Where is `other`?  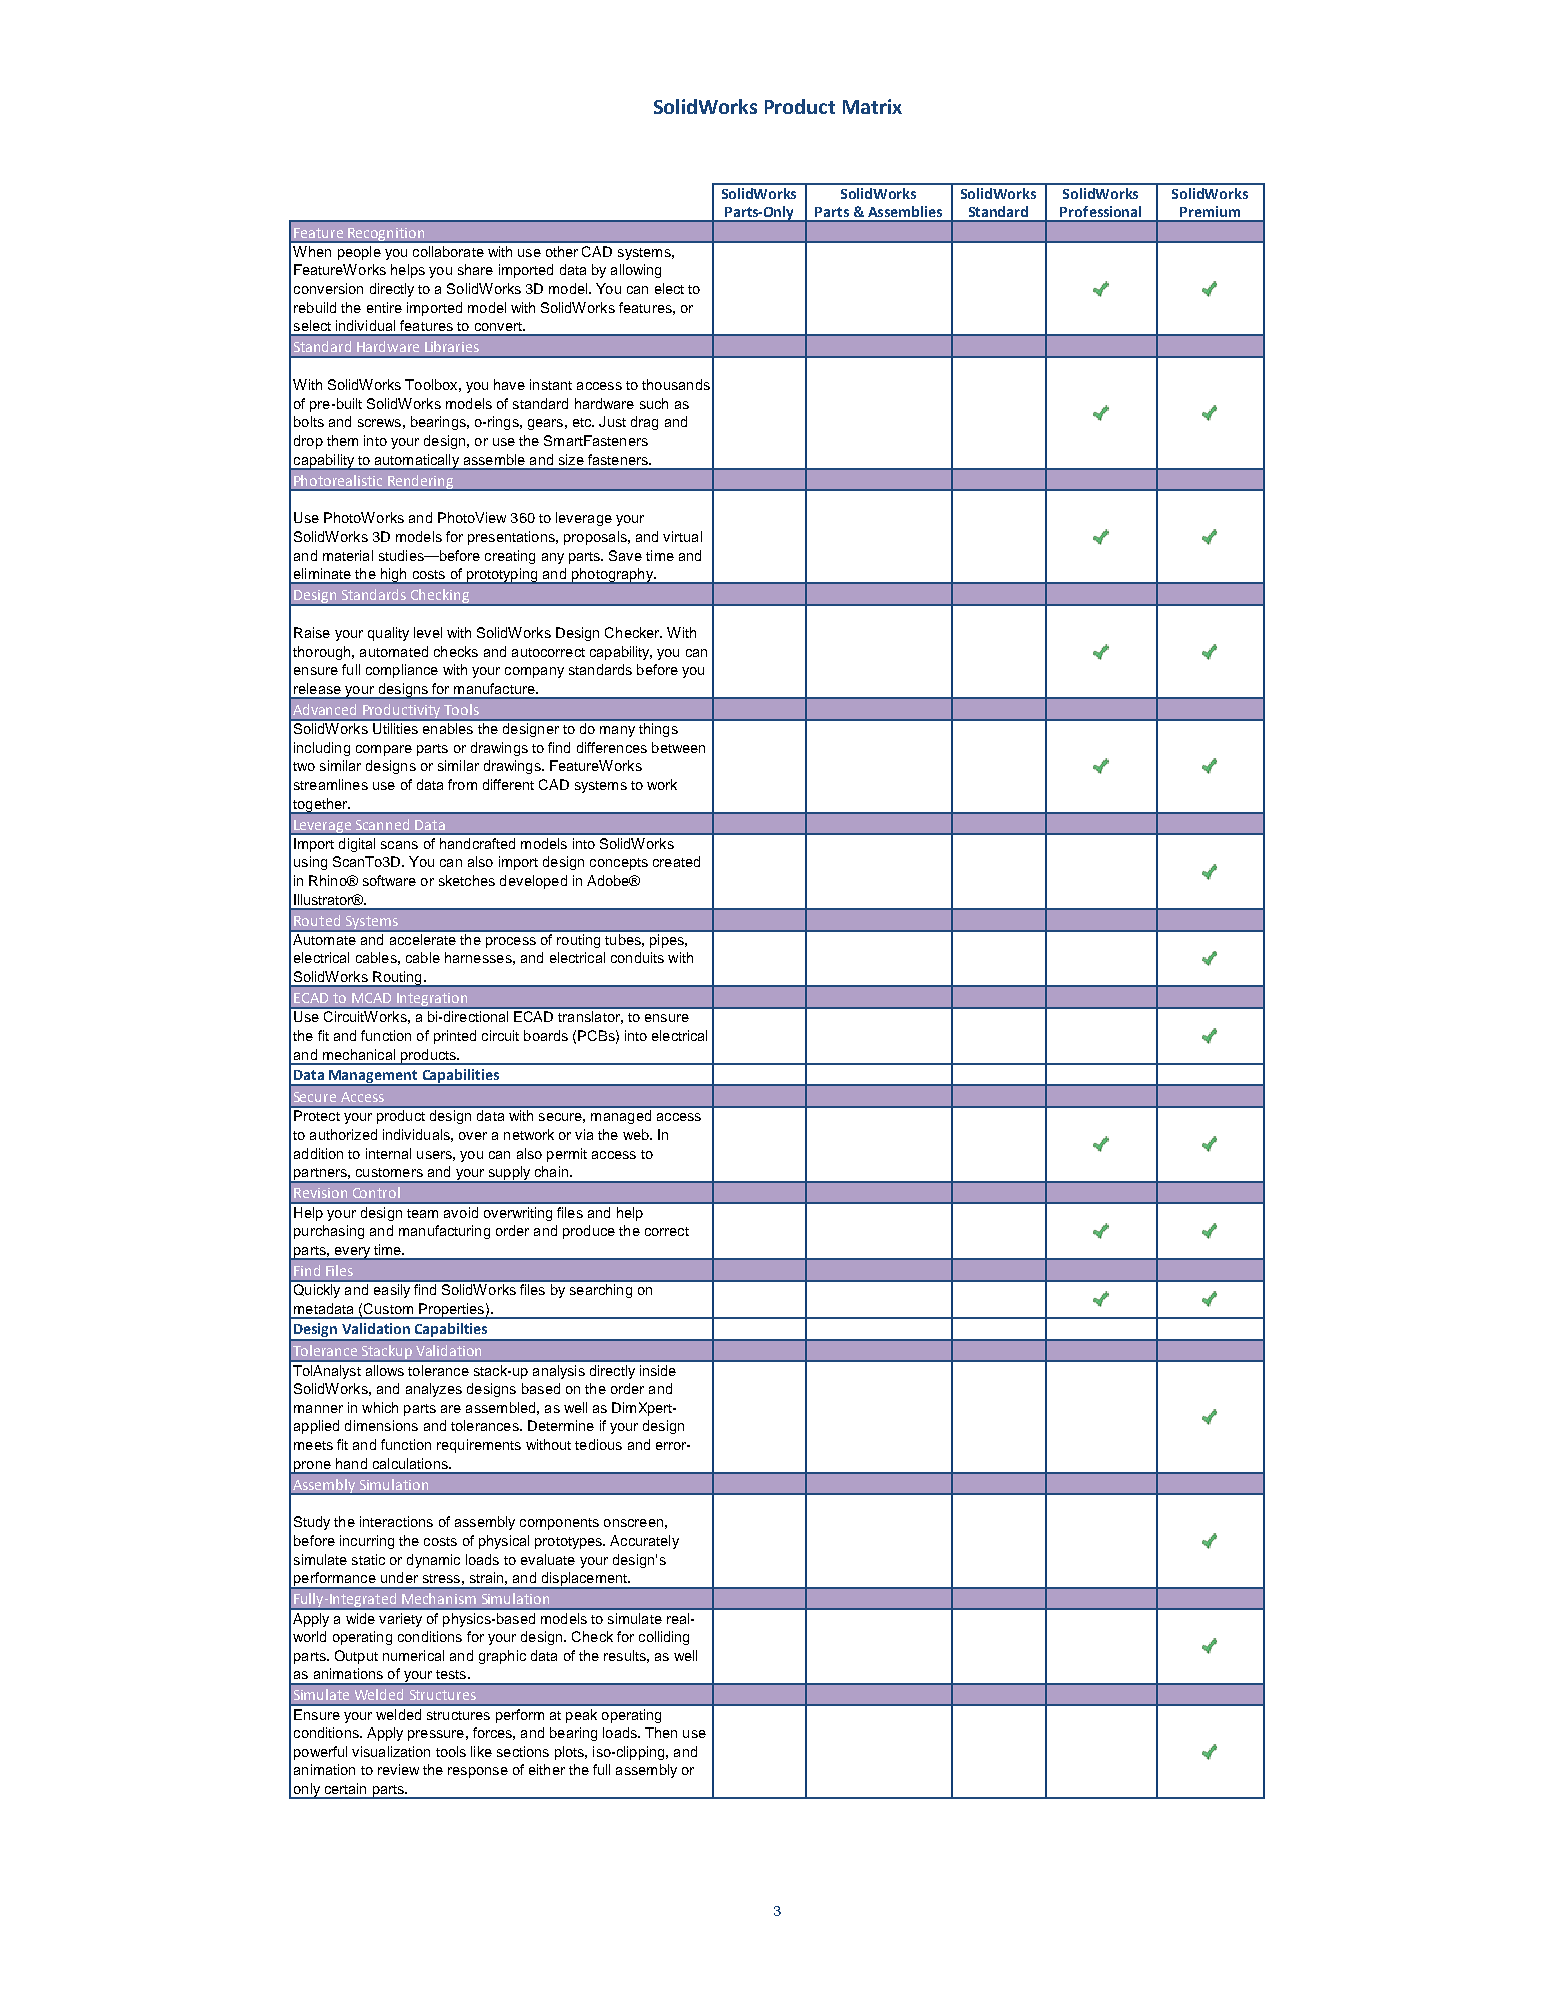 other is located at coordinates (562, 251).
